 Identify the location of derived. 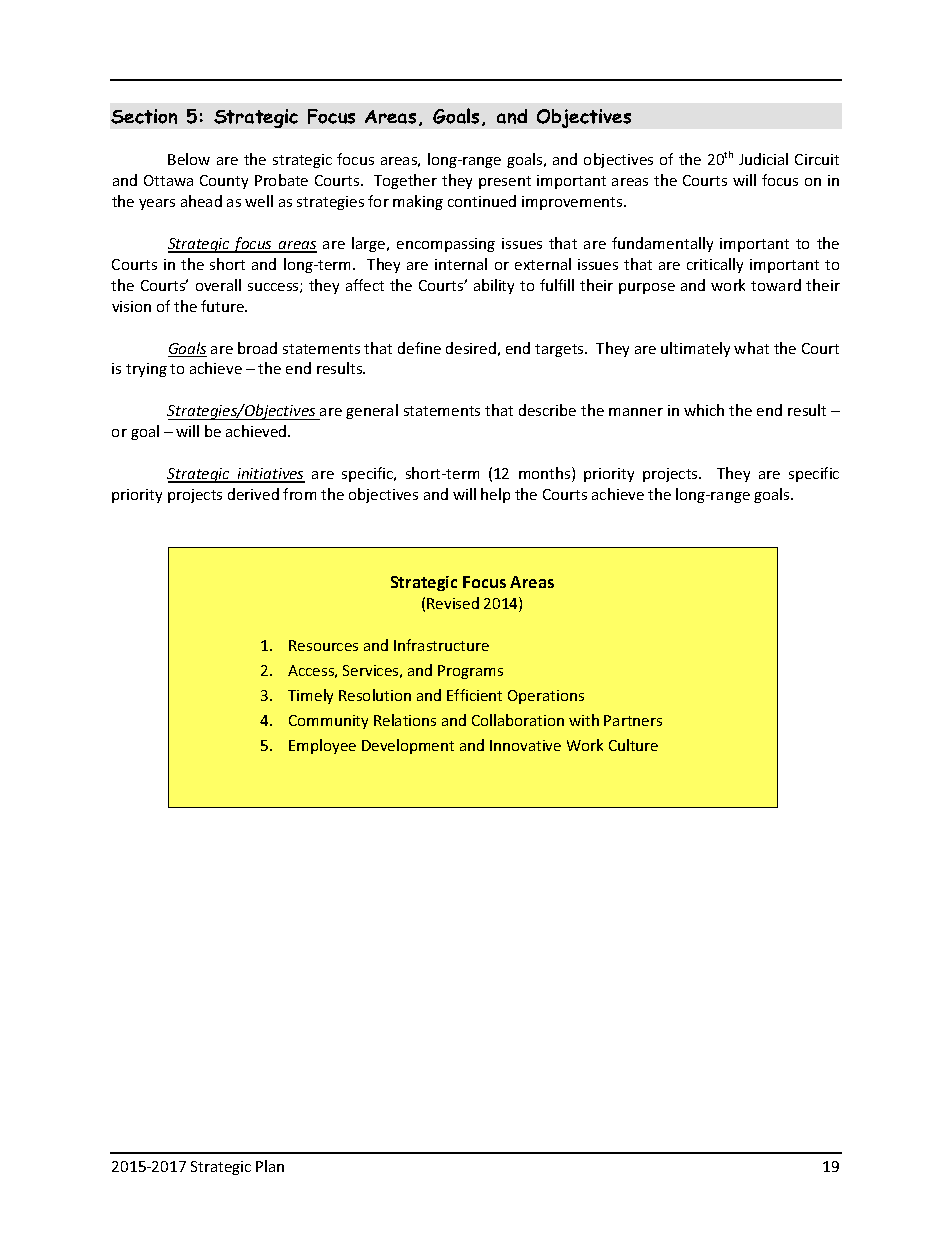
(253, 494).
